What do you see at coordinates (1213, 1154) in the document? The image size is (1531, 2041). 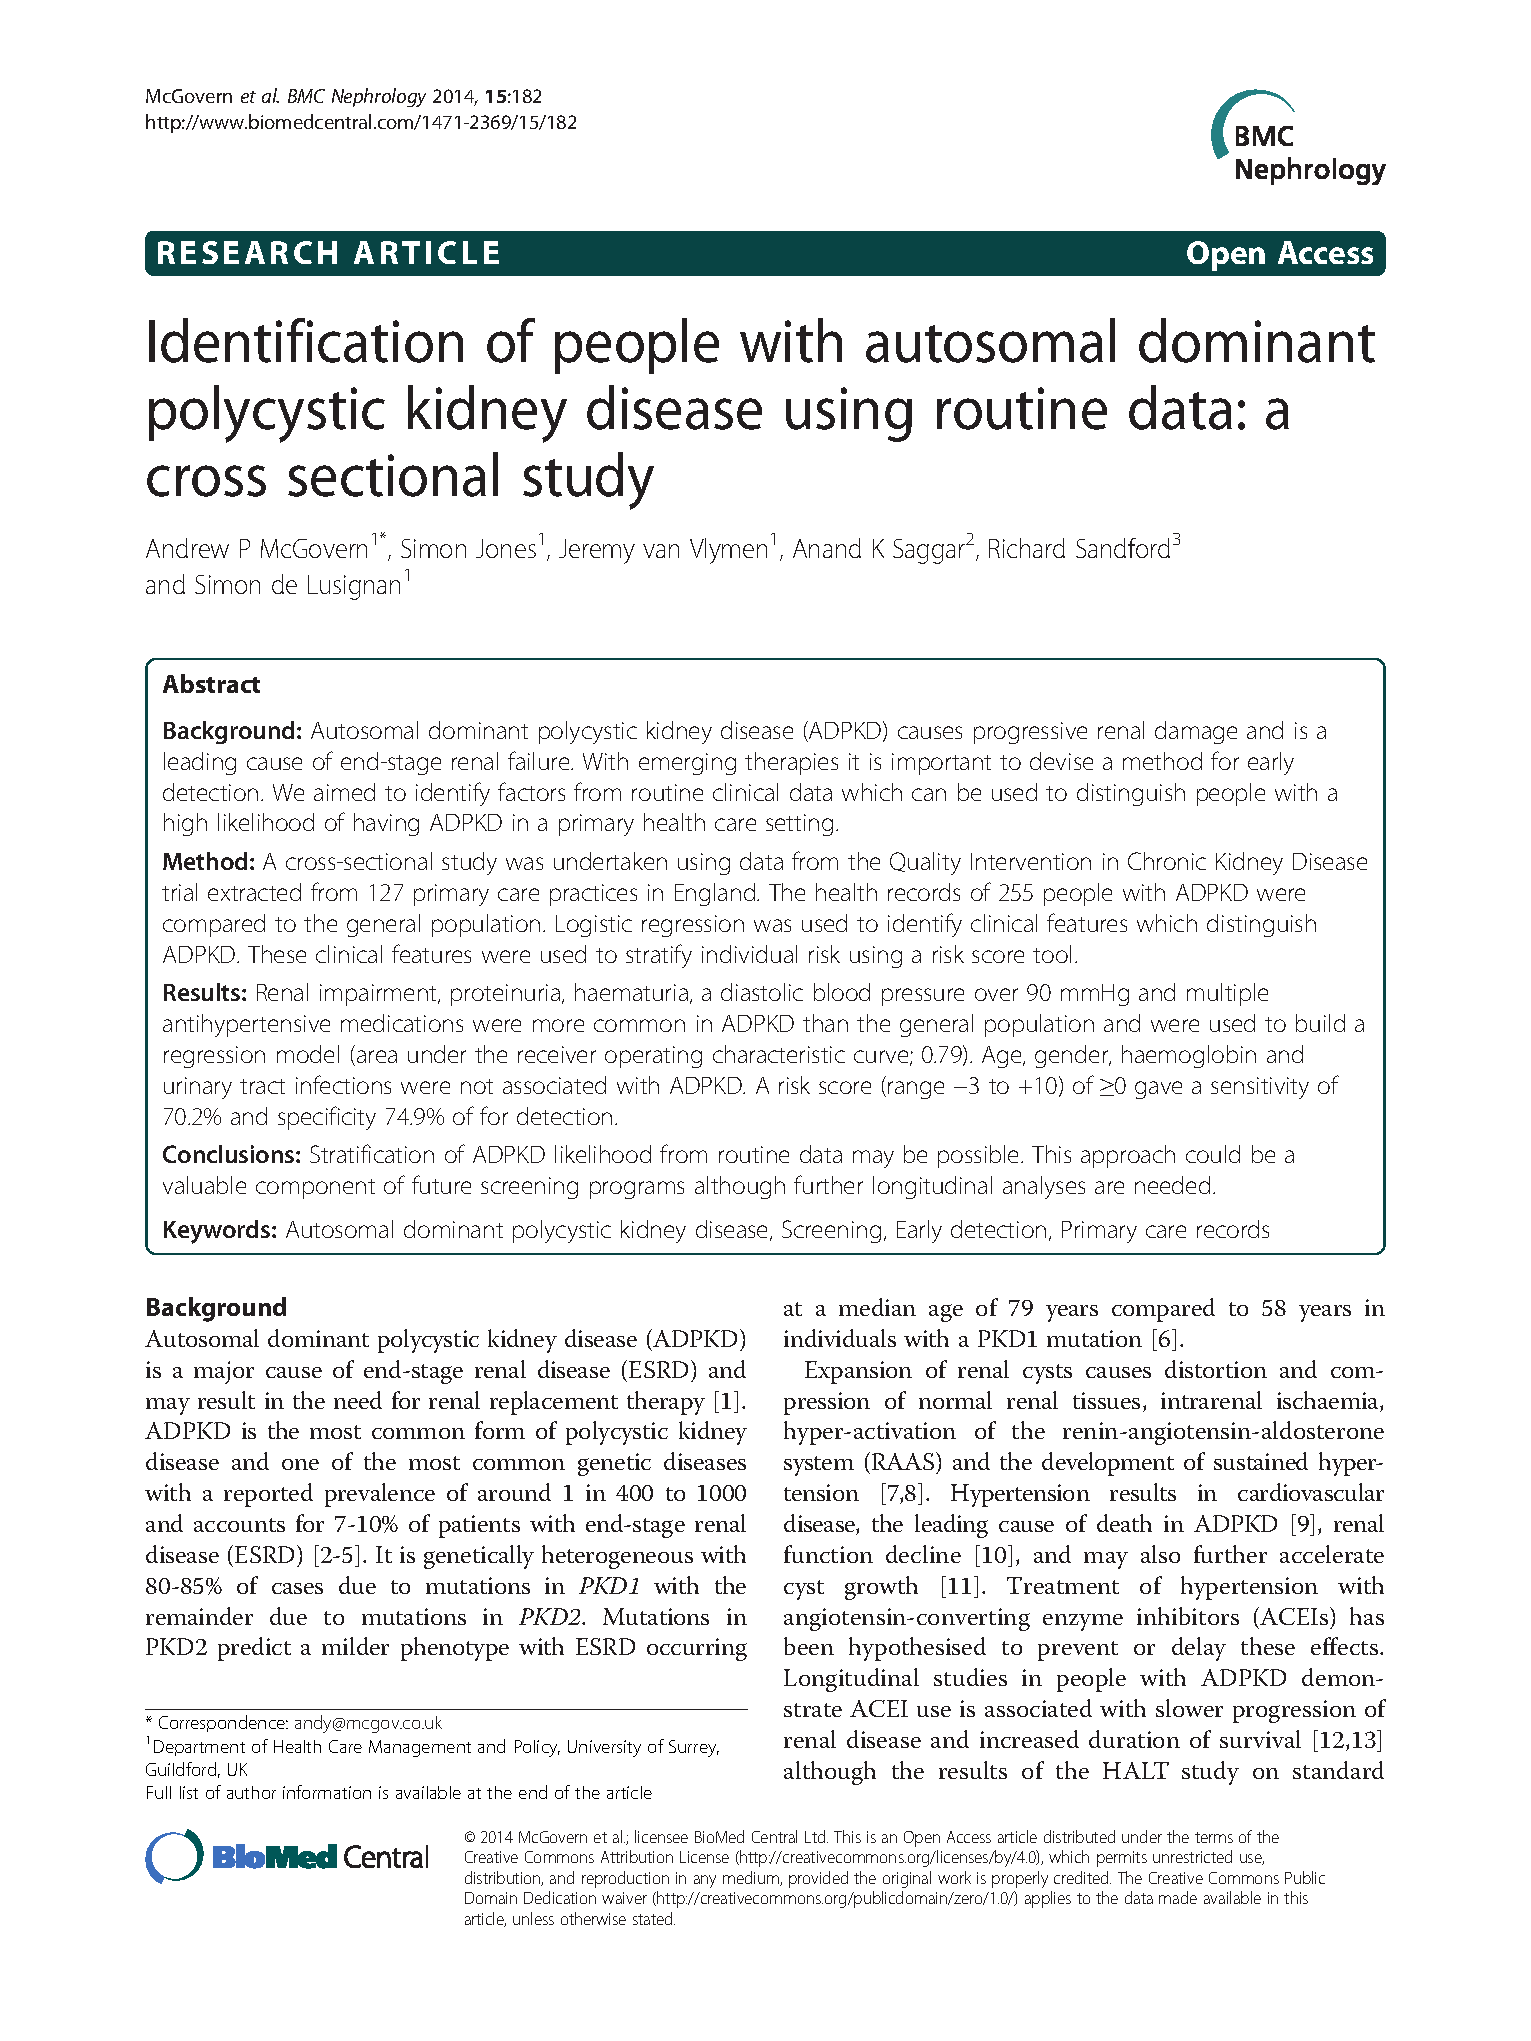 I see `could` at bounding box center [1213, 1154].
